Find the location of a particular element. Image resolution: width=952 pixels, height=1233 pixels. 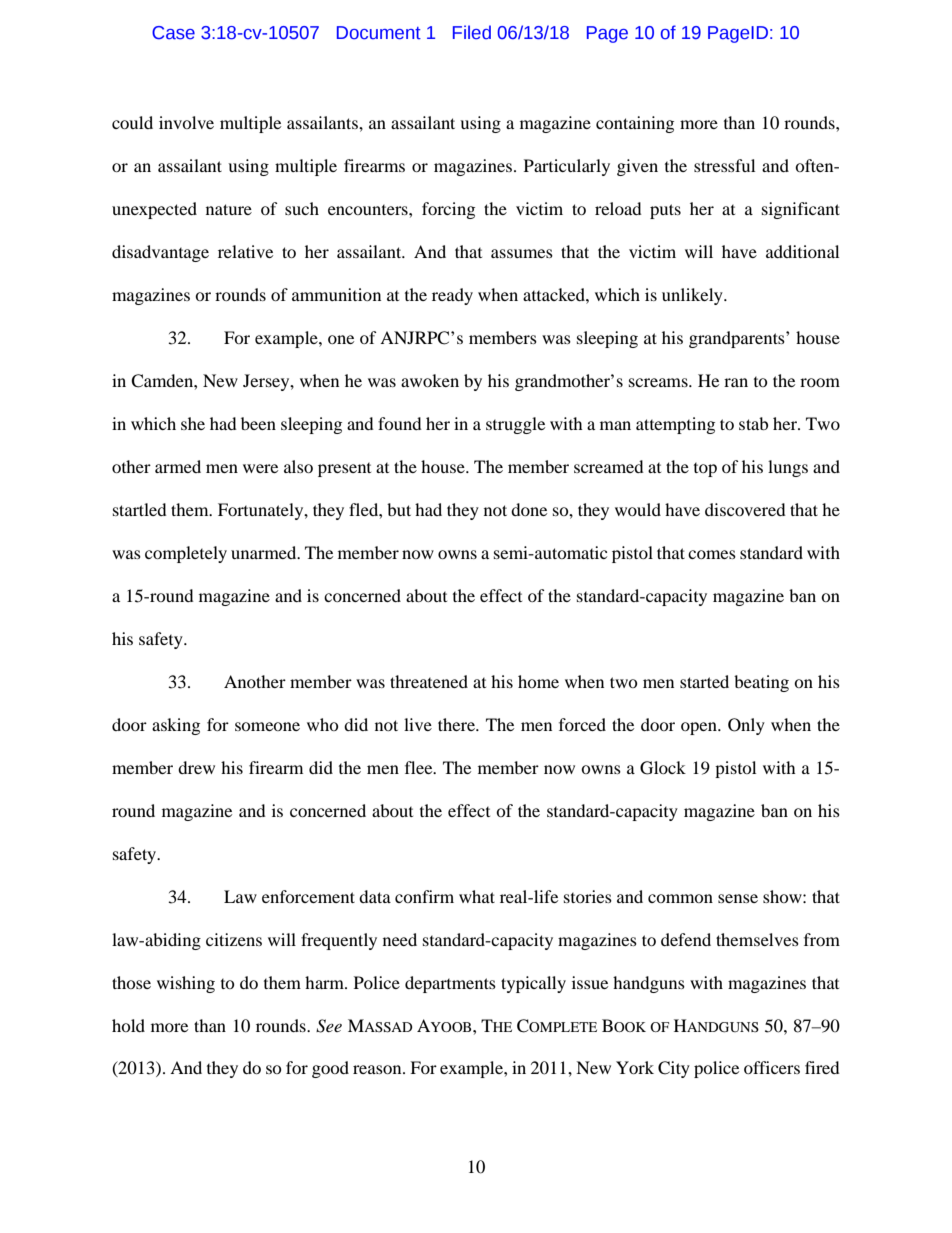

Case is located at coordinates (173, 33).
